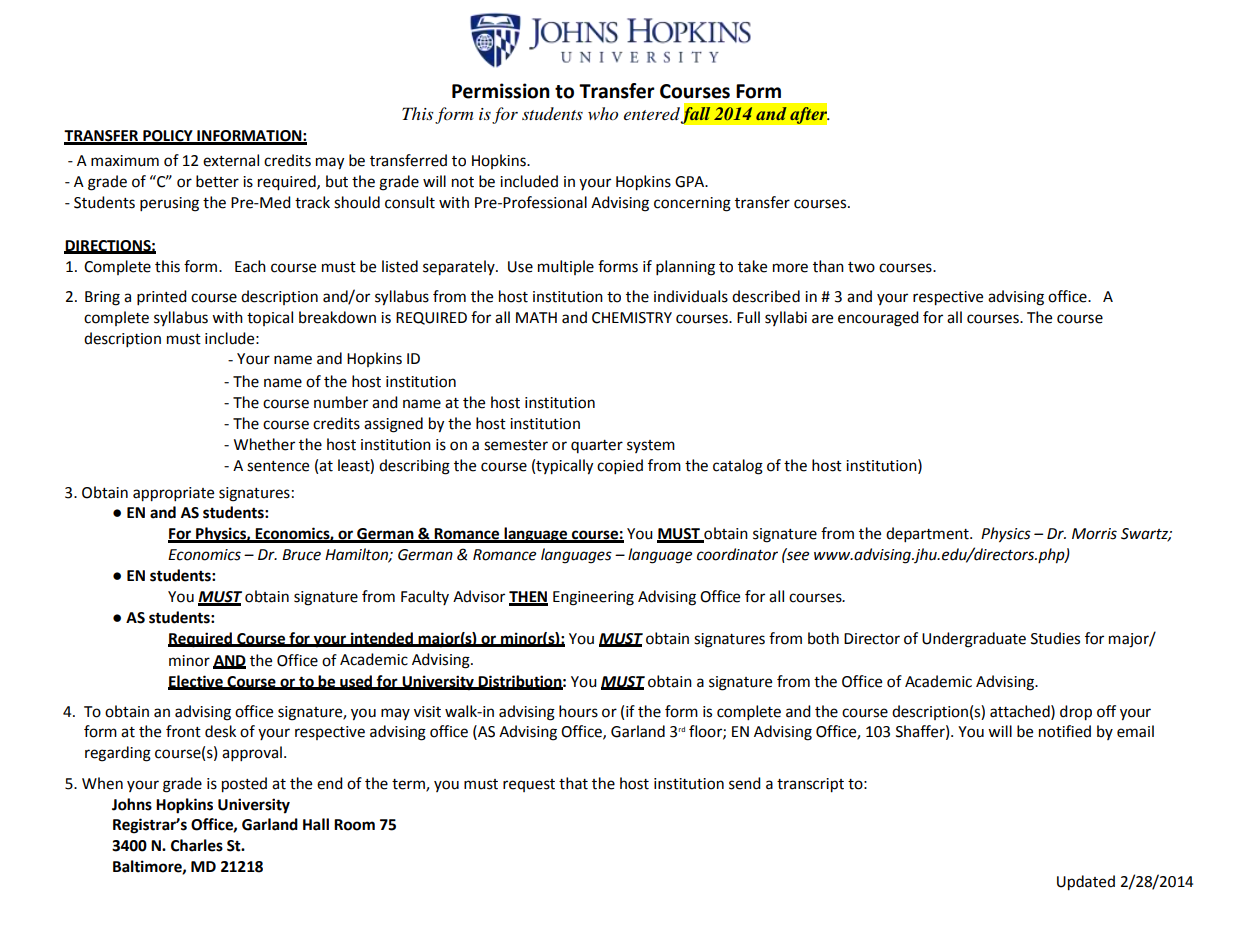 This image has height=952, width=1233. What do you see at coordinates (197, 845) in the image?
I see `Charles` at bounding box center [197, 845].
